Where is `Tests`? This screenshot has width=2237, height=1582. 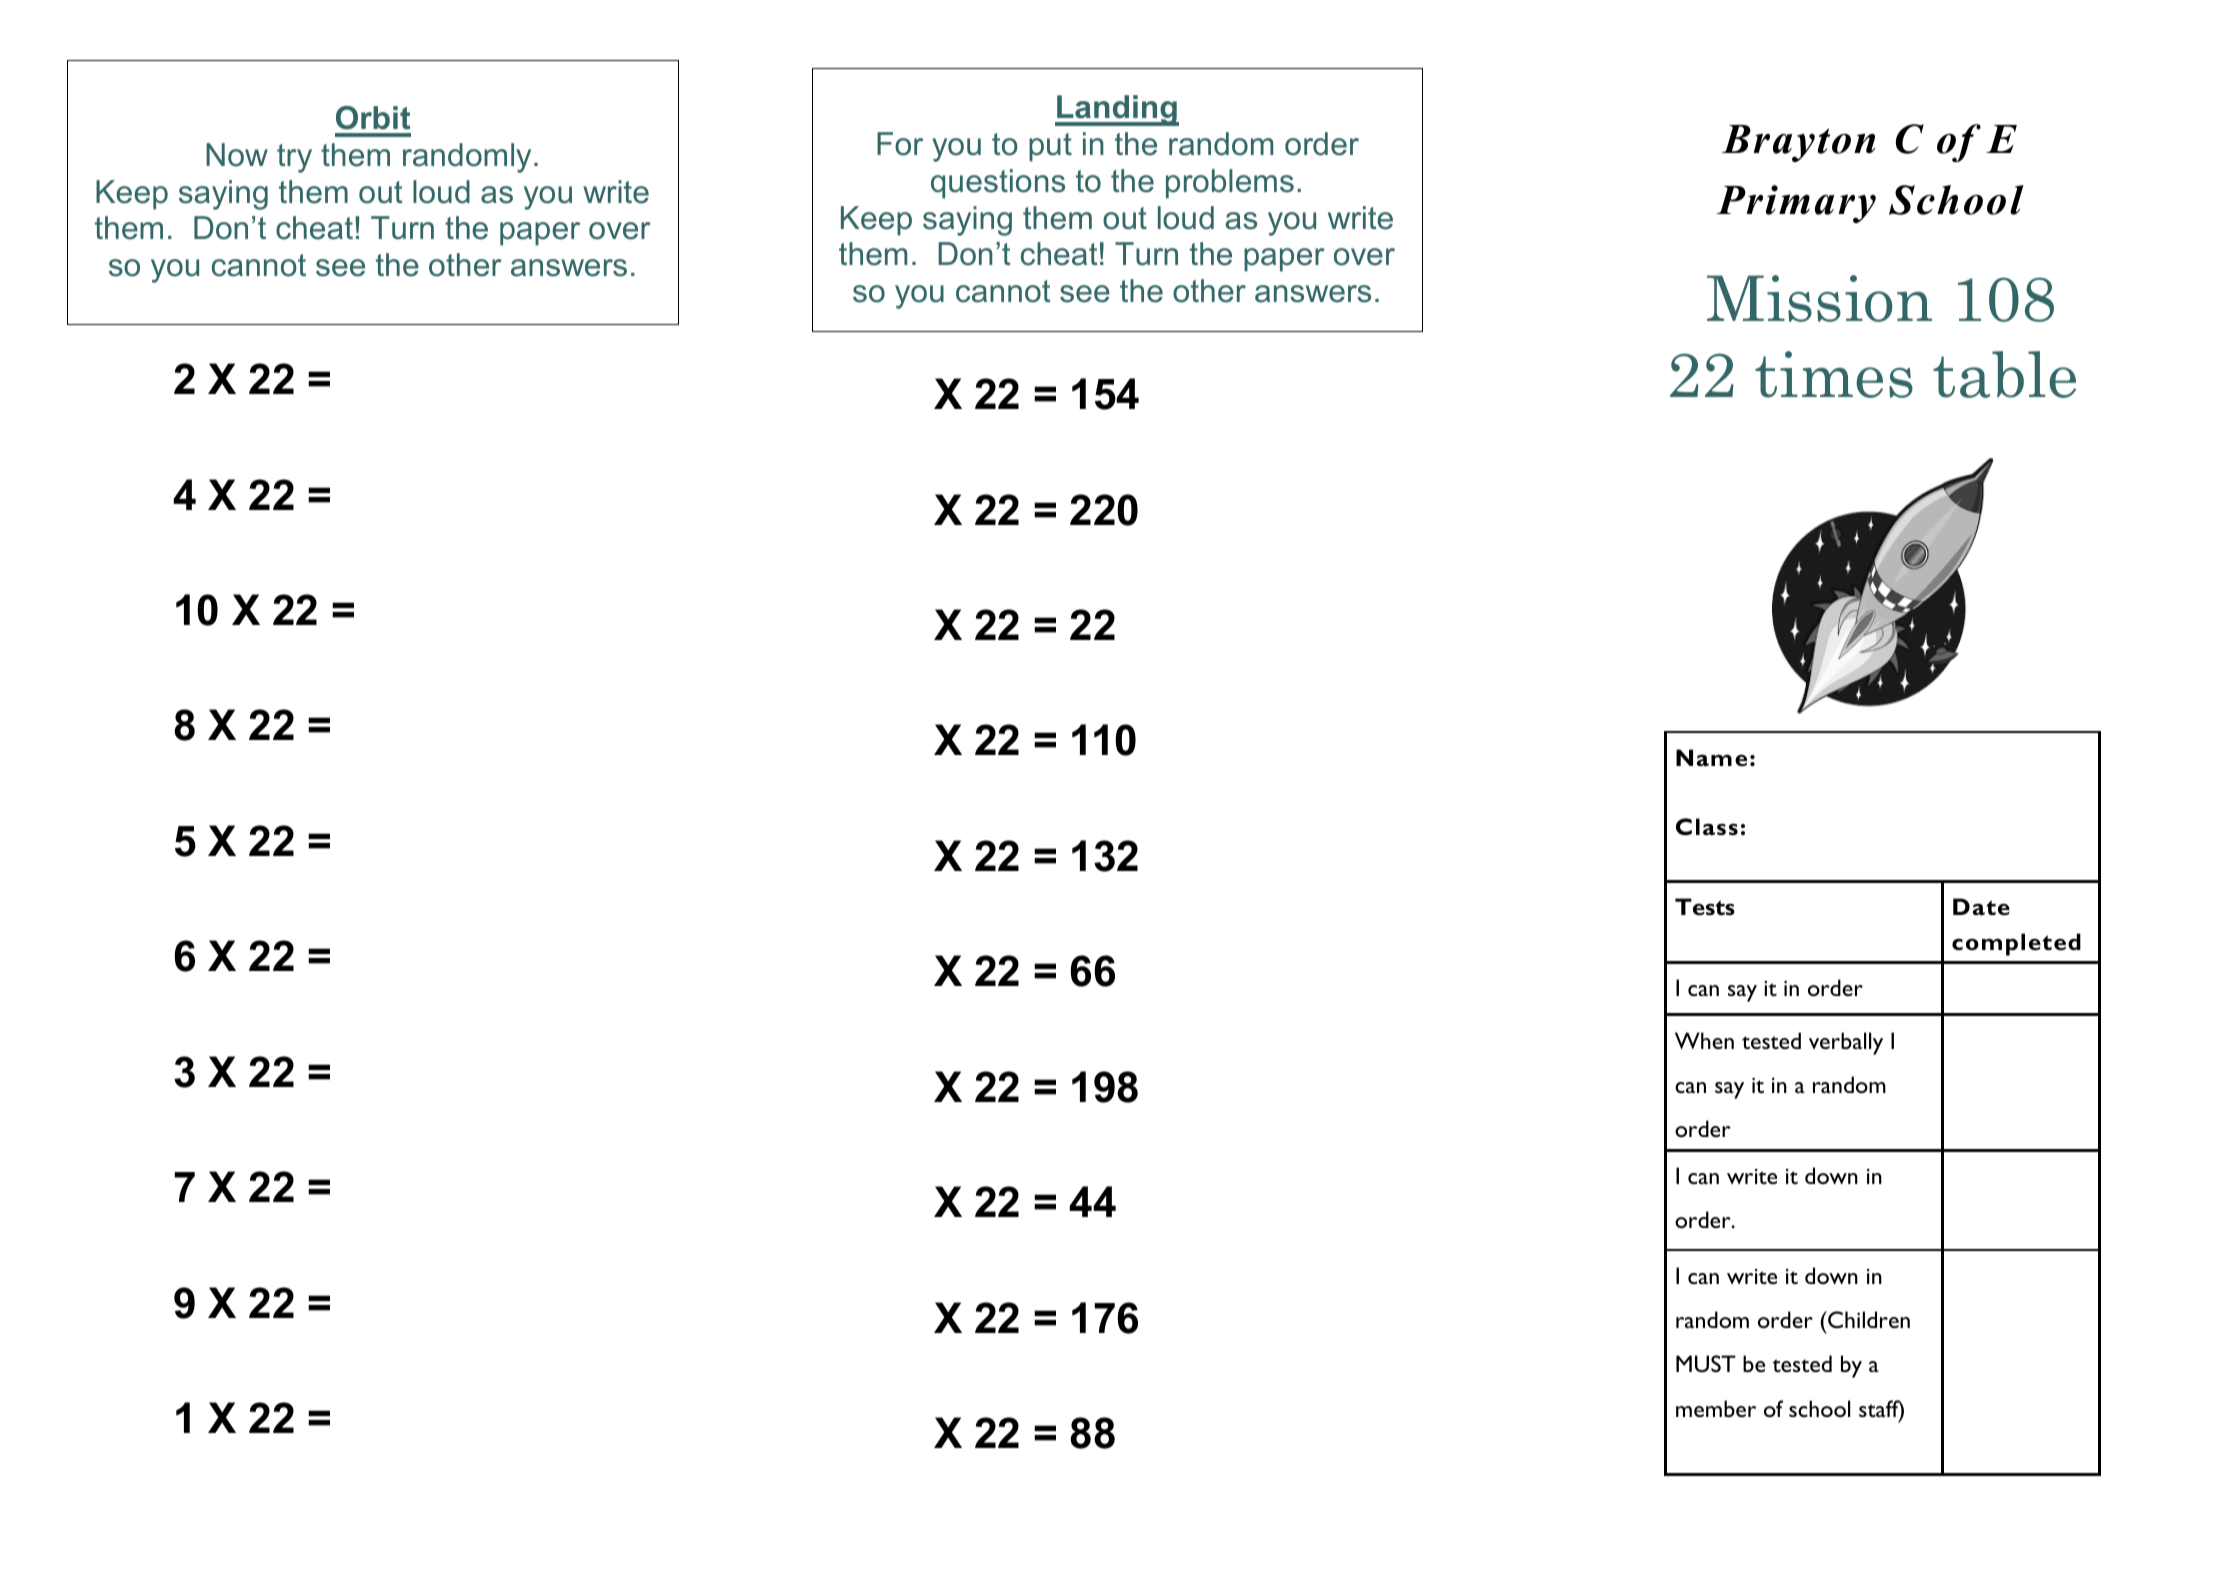
Tests is located at coordinates (1705, 907).
